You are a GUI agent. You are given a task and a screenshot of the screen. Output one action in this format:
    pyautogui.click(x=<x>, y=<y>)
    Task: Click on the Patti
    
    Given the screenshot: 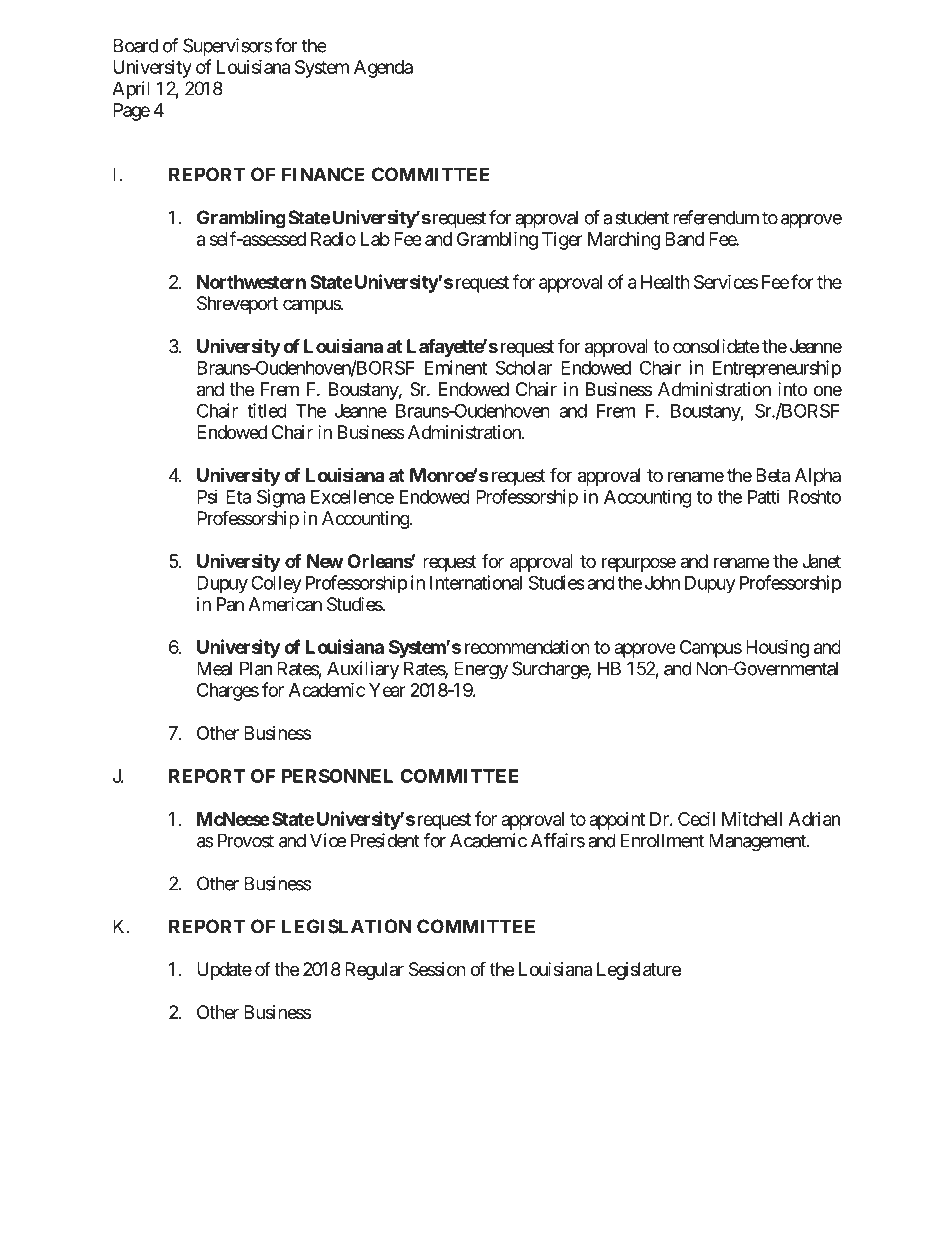 What is the action you would take?
    pyautogui.click(x=763, y=496)
